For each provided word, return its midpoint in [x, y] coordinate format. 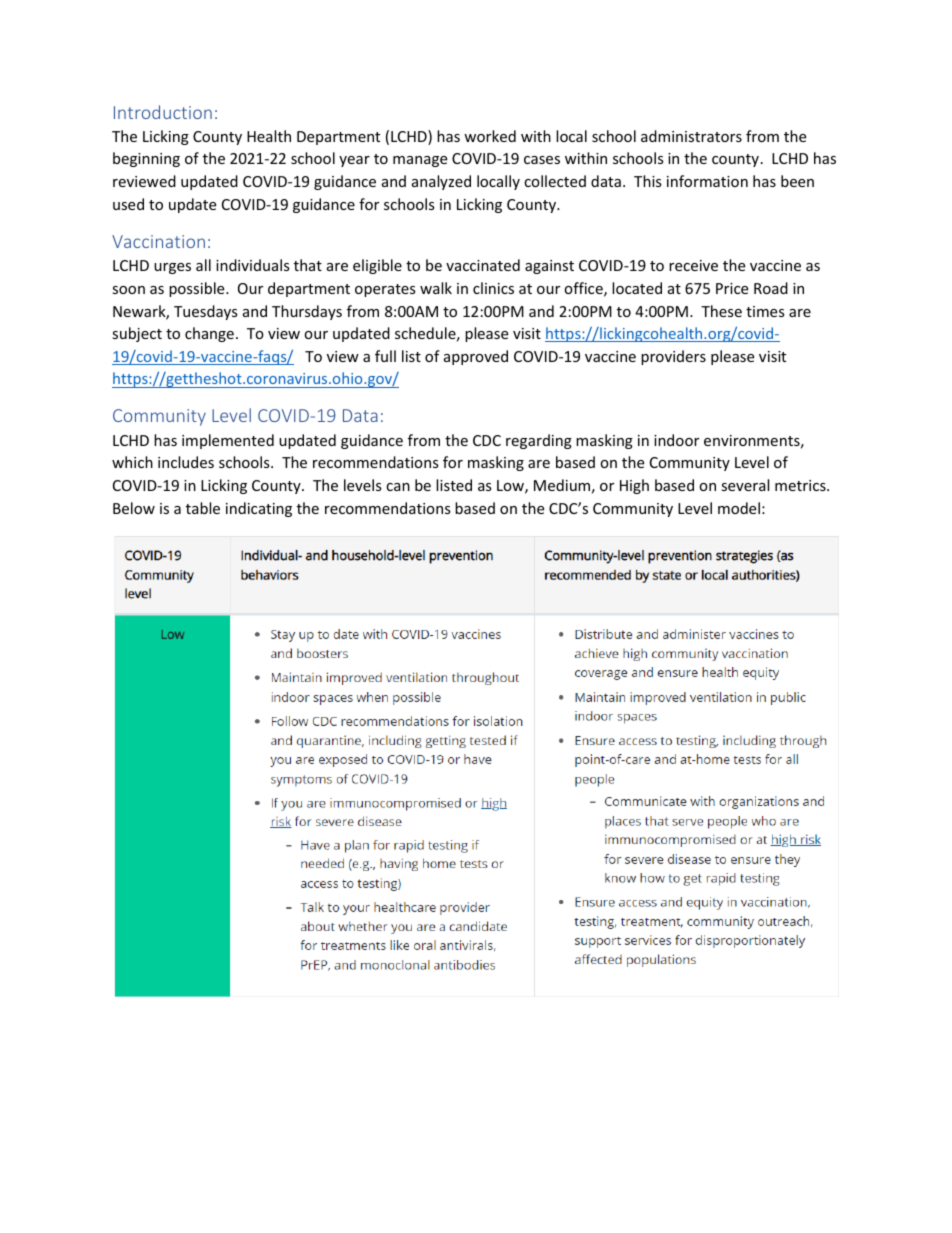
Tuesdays [206, 312]
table [203, 508]
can [398, 487]
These [721, 311]
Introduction [163, 112]
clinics [493, 288]
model [739, 508]
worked [490, 136]
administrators [691, 136]
